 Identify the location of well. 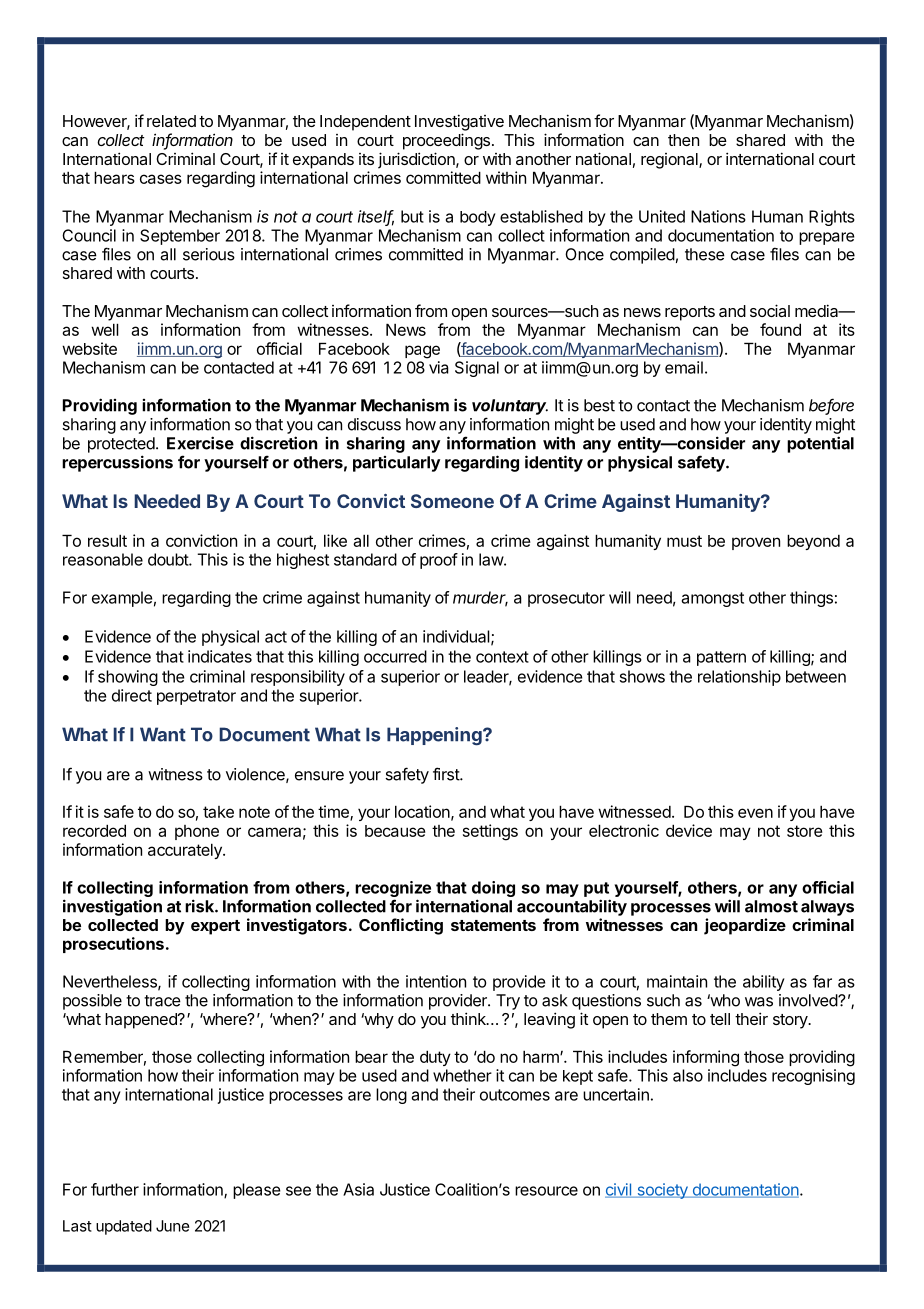
(105, 329).
